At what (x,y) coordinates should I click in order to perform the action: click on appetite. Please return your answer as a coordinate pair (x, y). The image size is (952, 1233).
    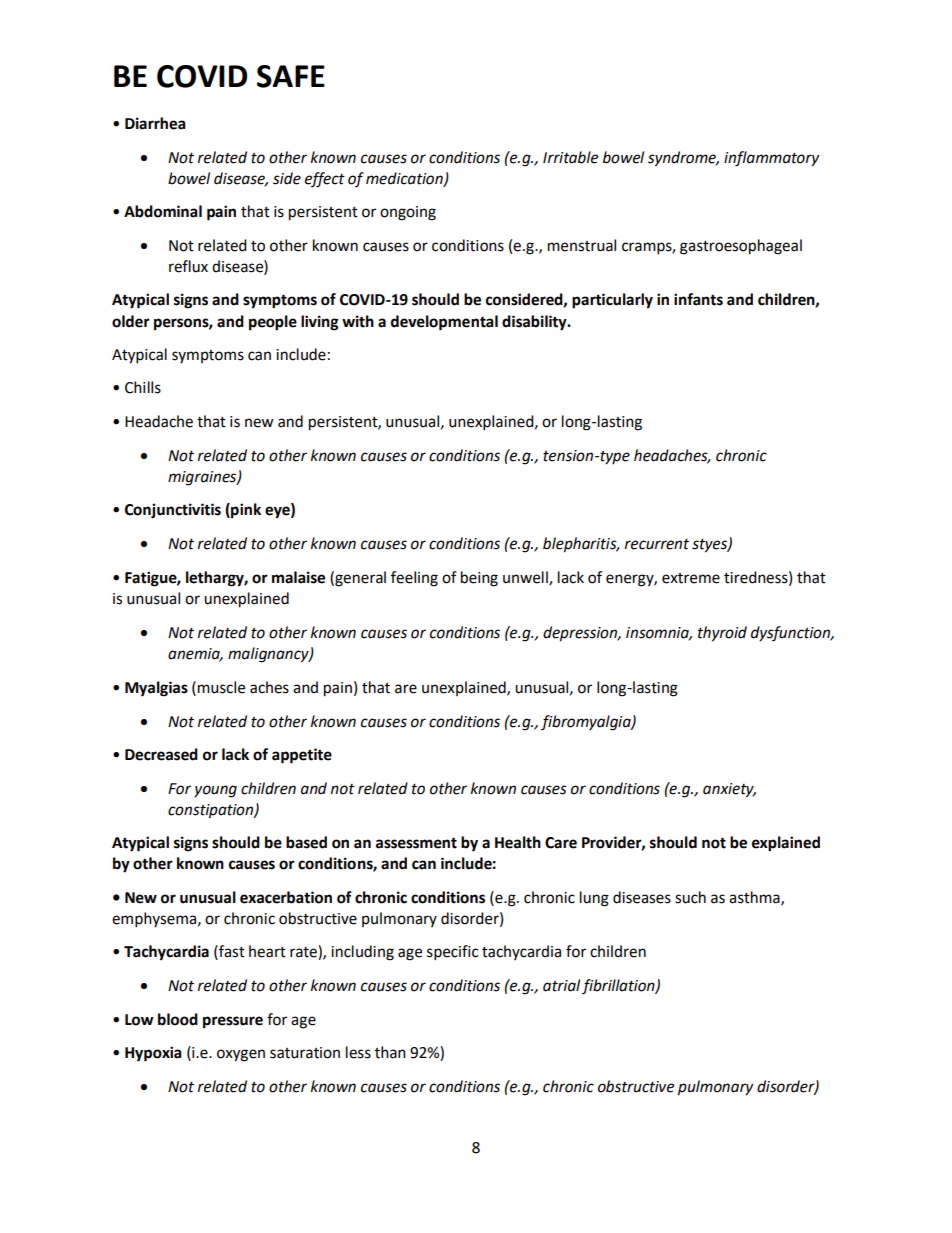
    Looking at the image, I should click on (302, 756).
